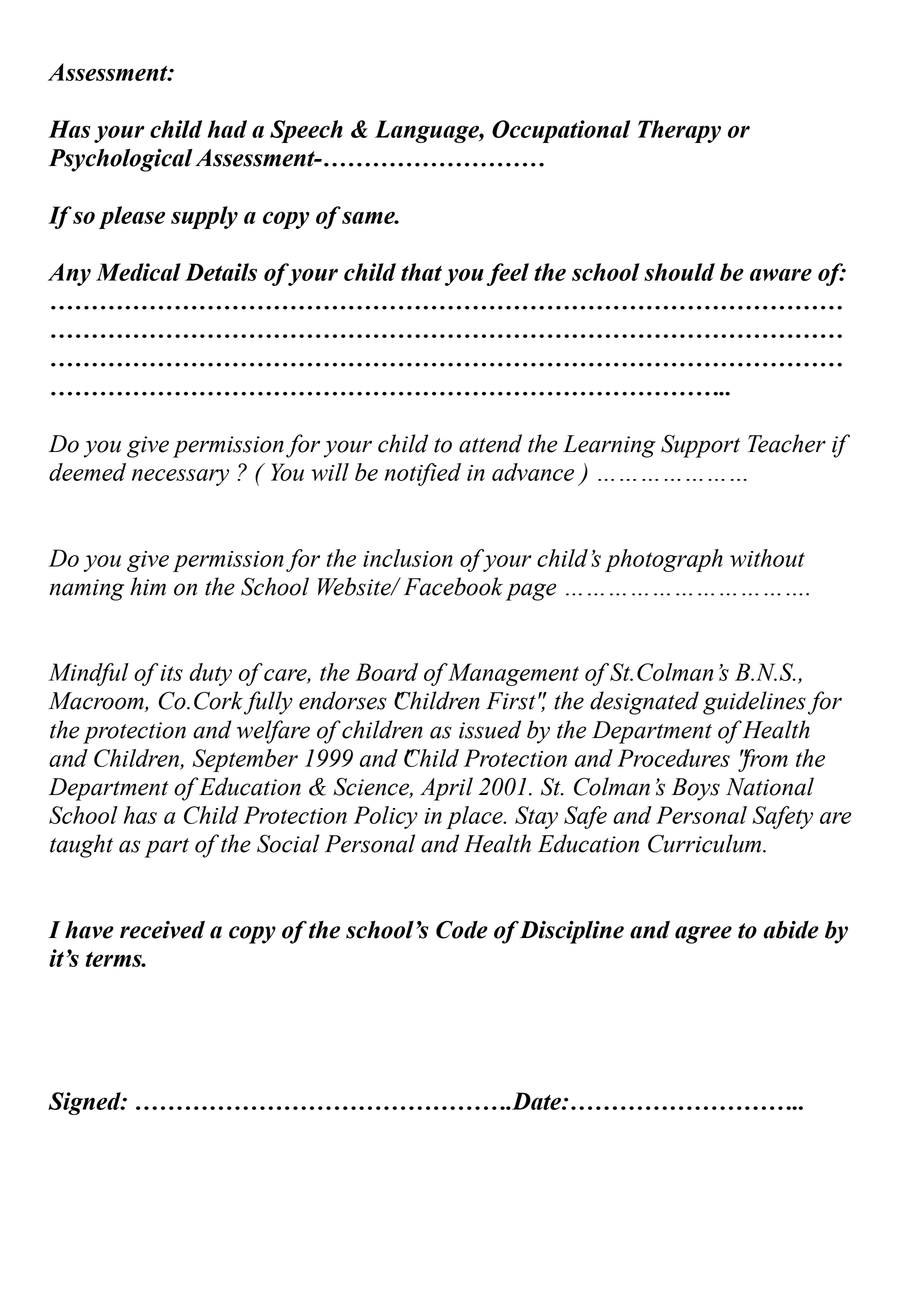 The width and height of the screenshot is (924, 1308). Describe the element at coordinates (85, 1103) in the screenshot. I see `Signed` at that location.
